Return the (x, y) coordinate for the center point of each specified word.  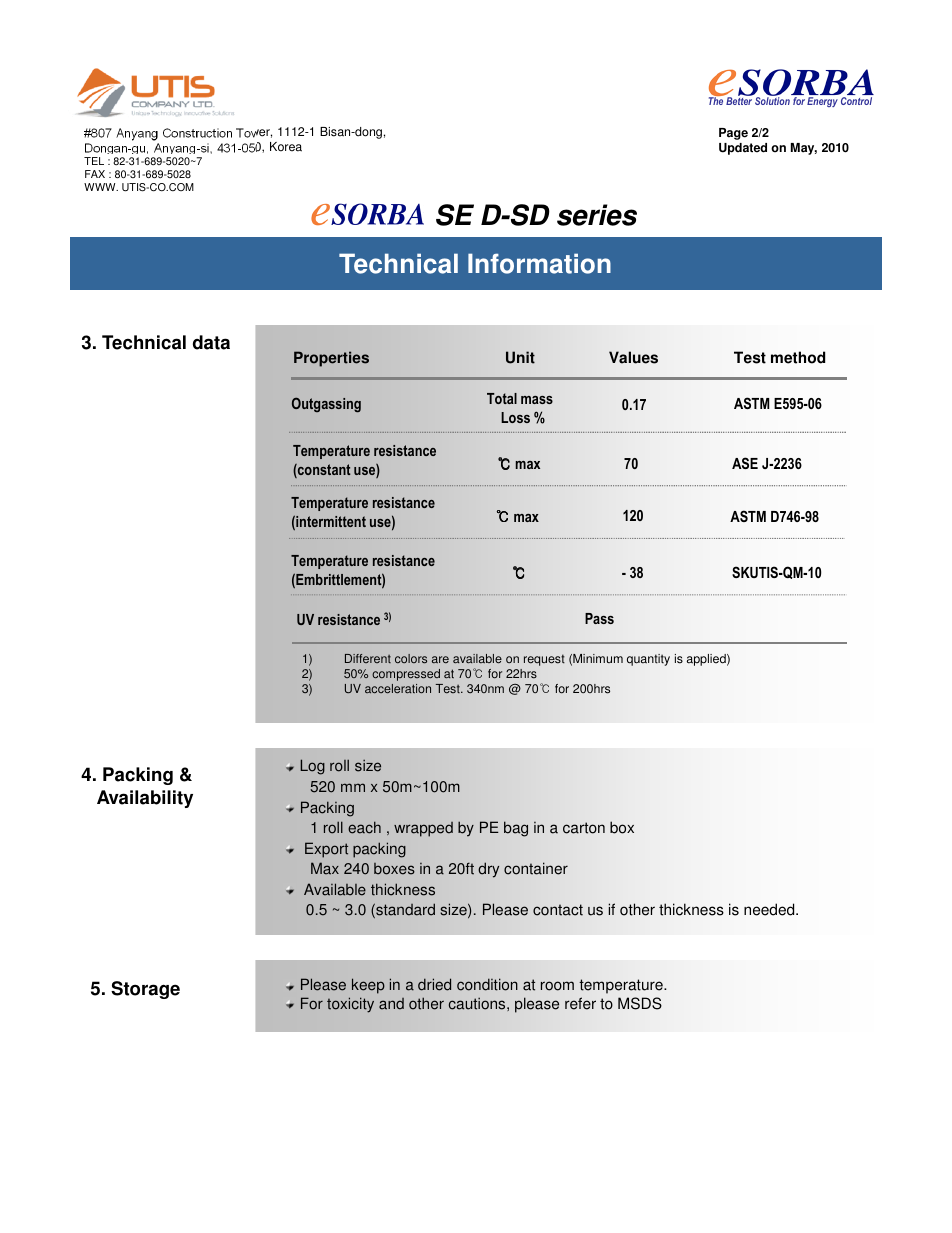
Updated (743, 149)
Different (368, 658)
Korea (286, 147)
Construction (197, 133)
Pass (599, 618)
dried (434, 984)
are (440, 659)
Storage (145, 990)
